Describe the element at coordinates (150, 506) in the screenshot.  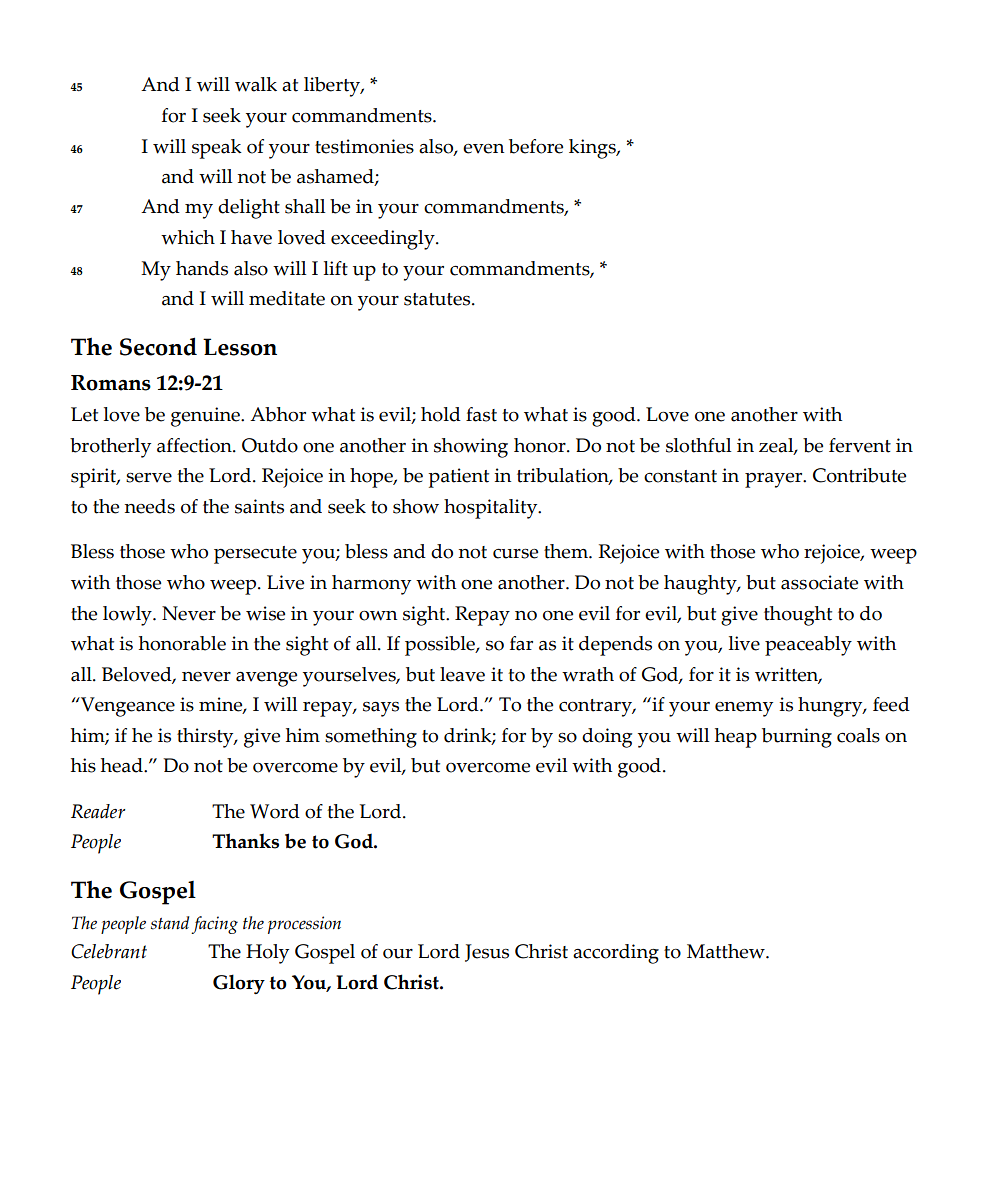
I see `needs` at that location.
